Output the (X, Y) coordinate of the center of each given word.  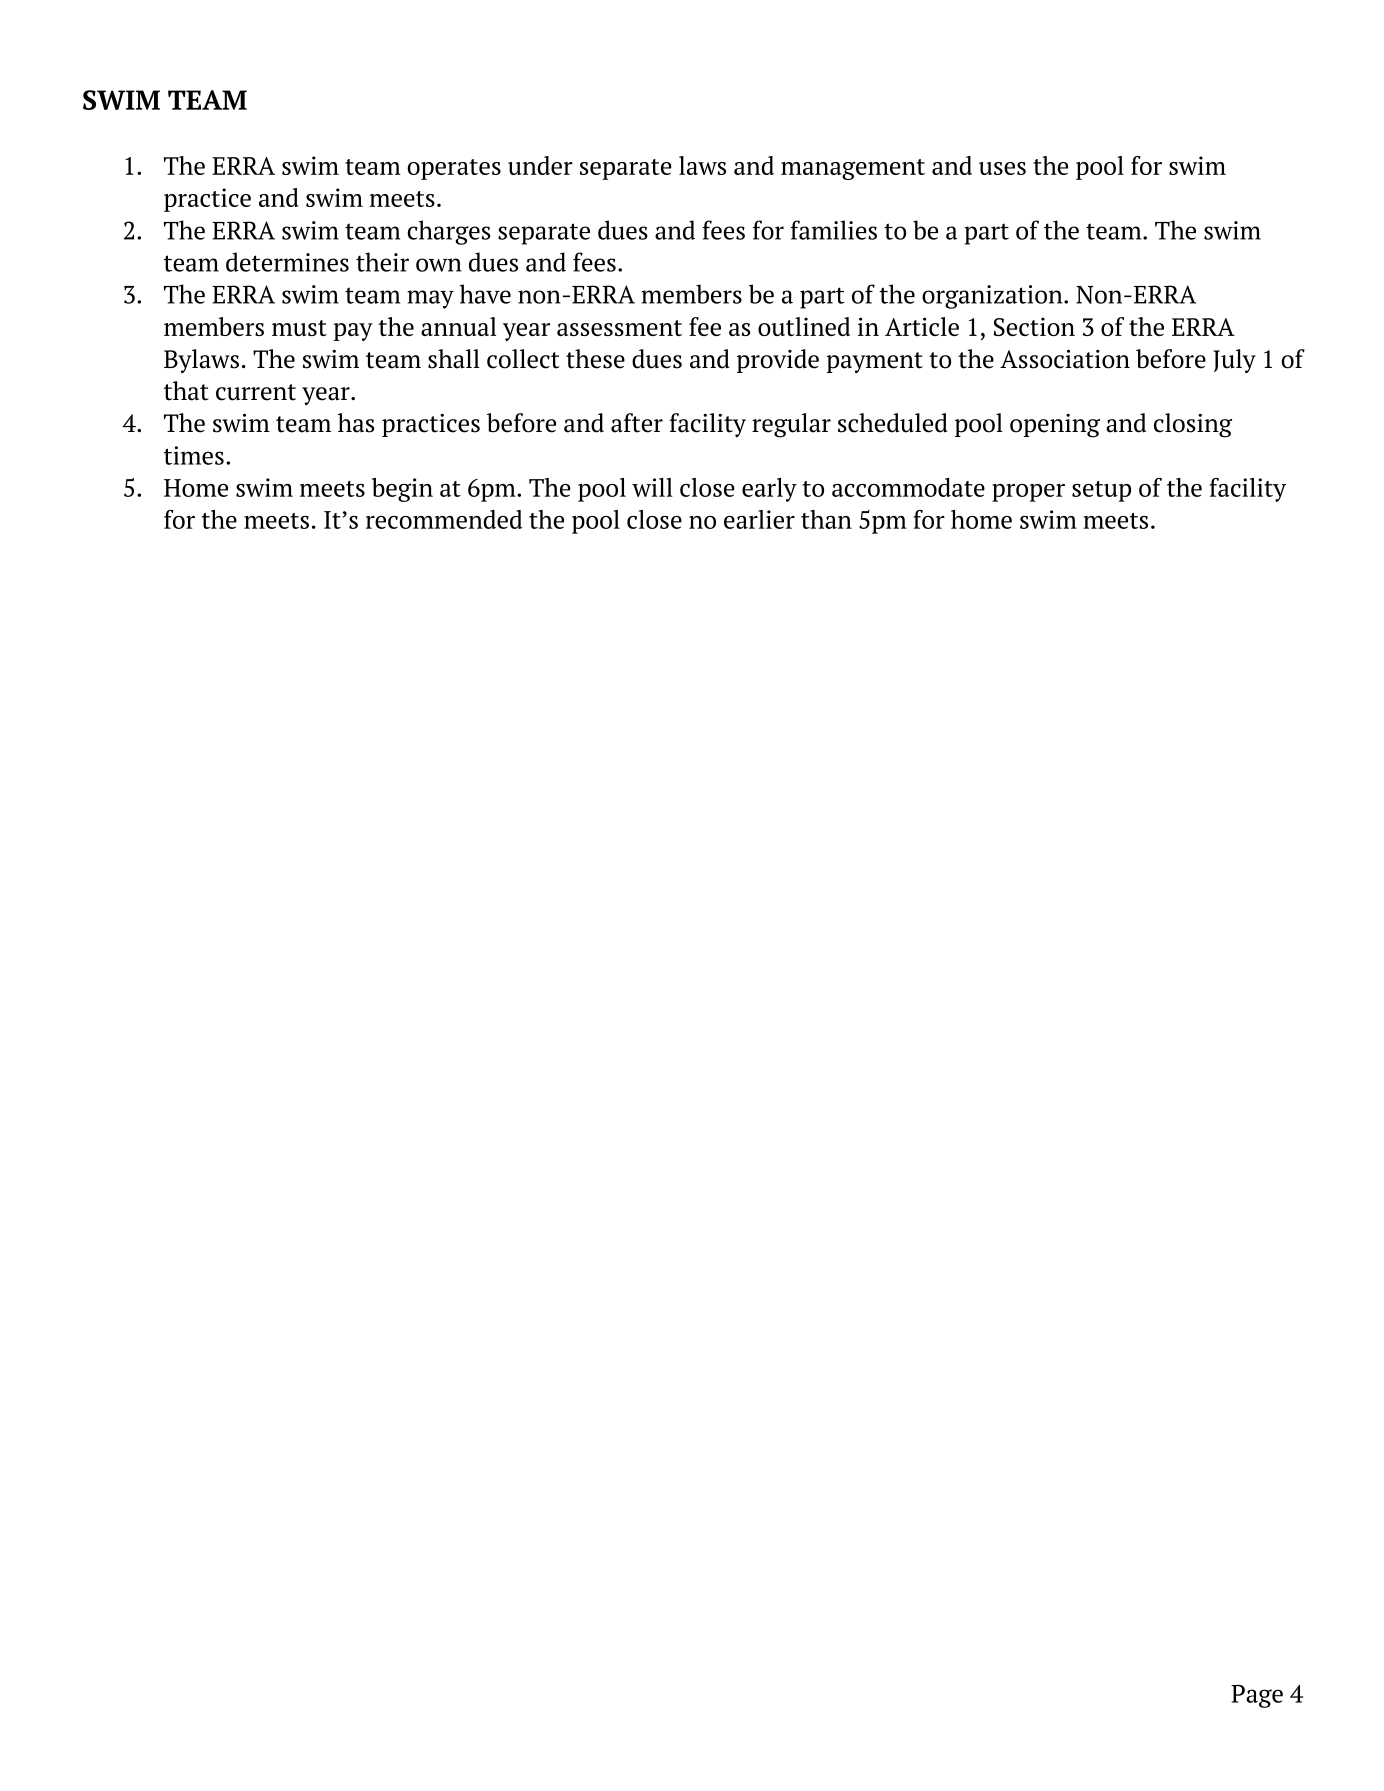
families (833, 230)
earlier (759, 519)
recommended (444, 519)
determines (287, 262)
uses (1002, 168)
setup (1101, 491)
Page (1257, 1696)
